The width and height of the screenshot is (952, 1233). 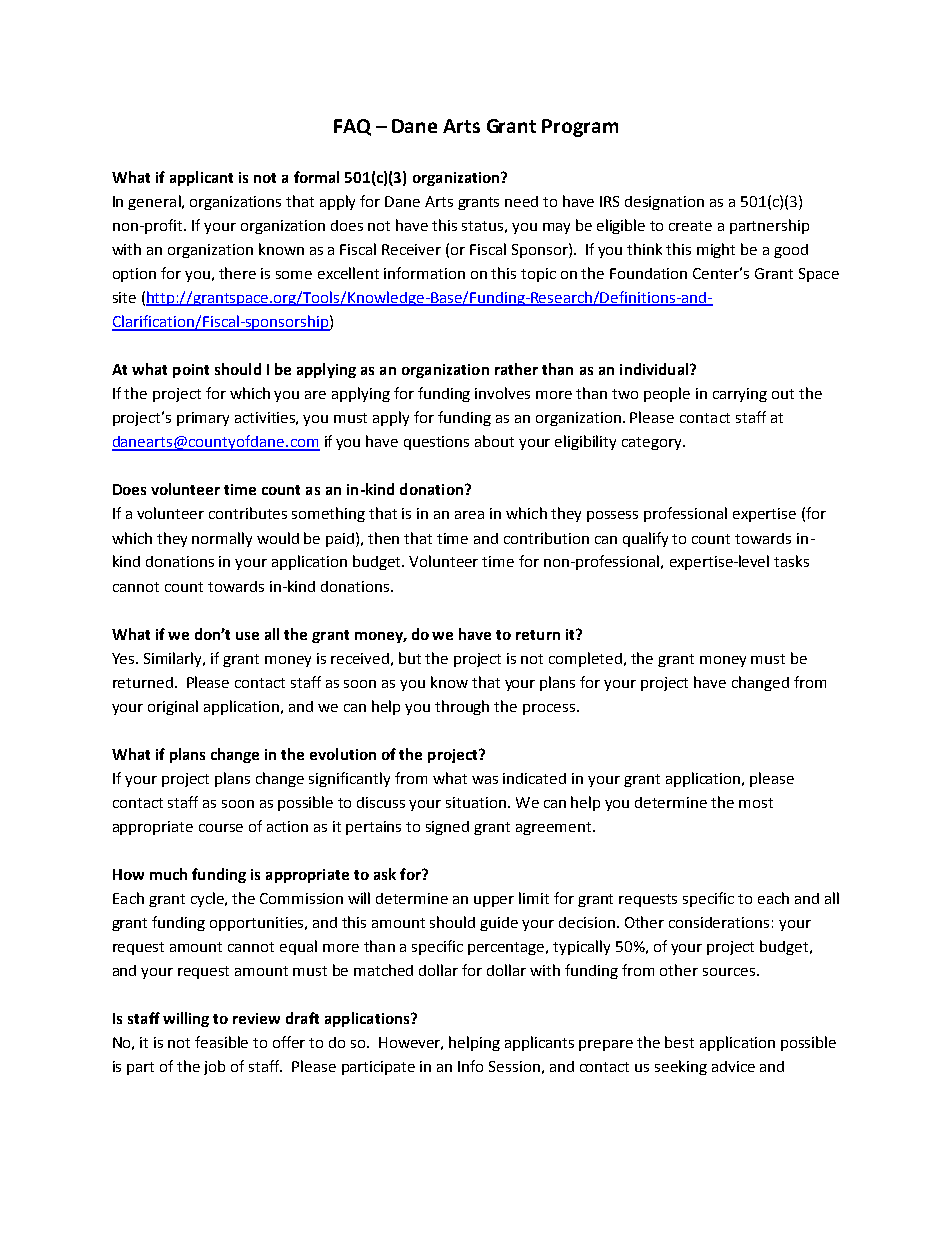 I want to click on use, so click(x=247, y=636).
